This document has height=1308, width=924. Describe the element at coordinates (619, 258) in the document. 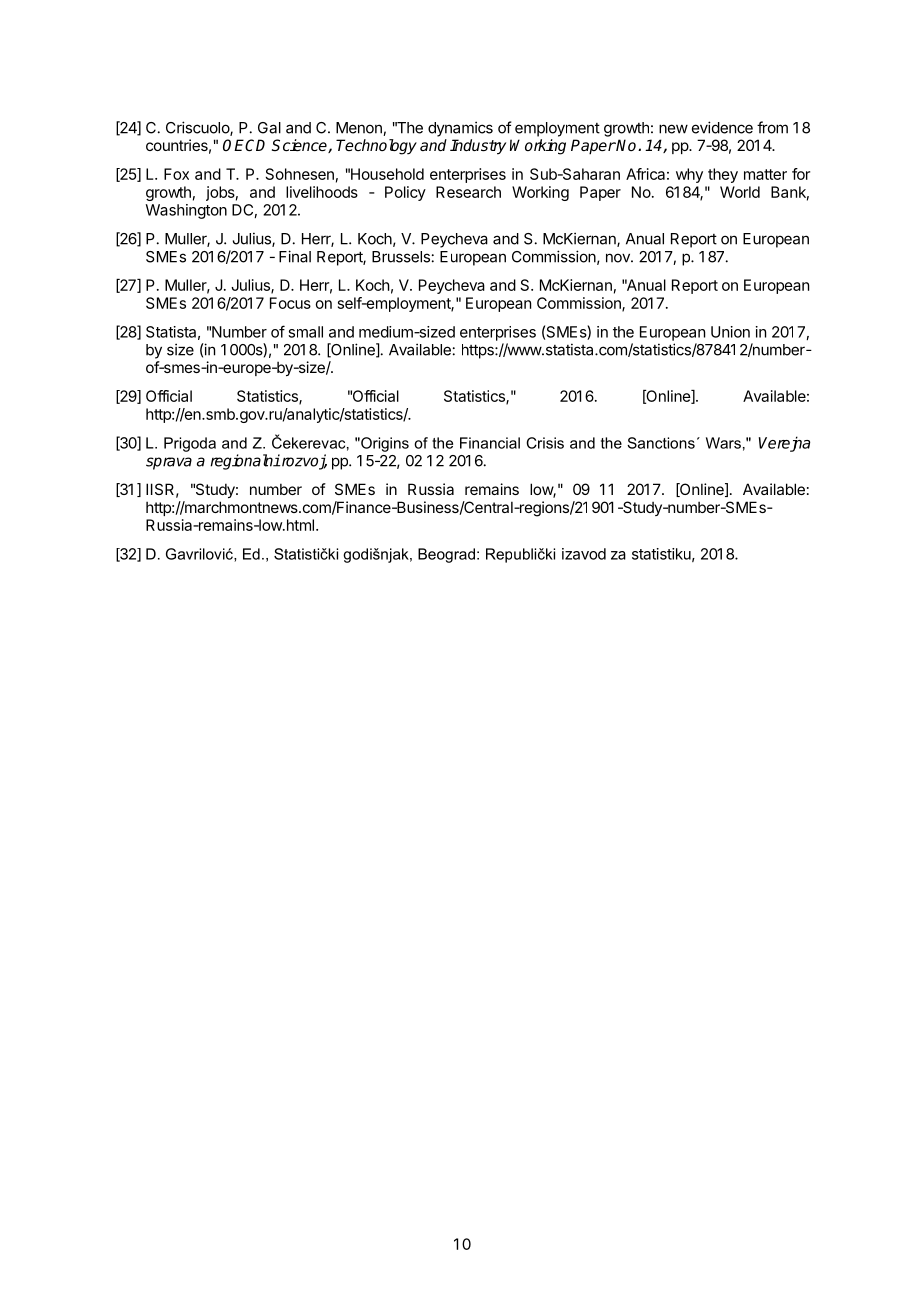

I see `nov` at that location.
